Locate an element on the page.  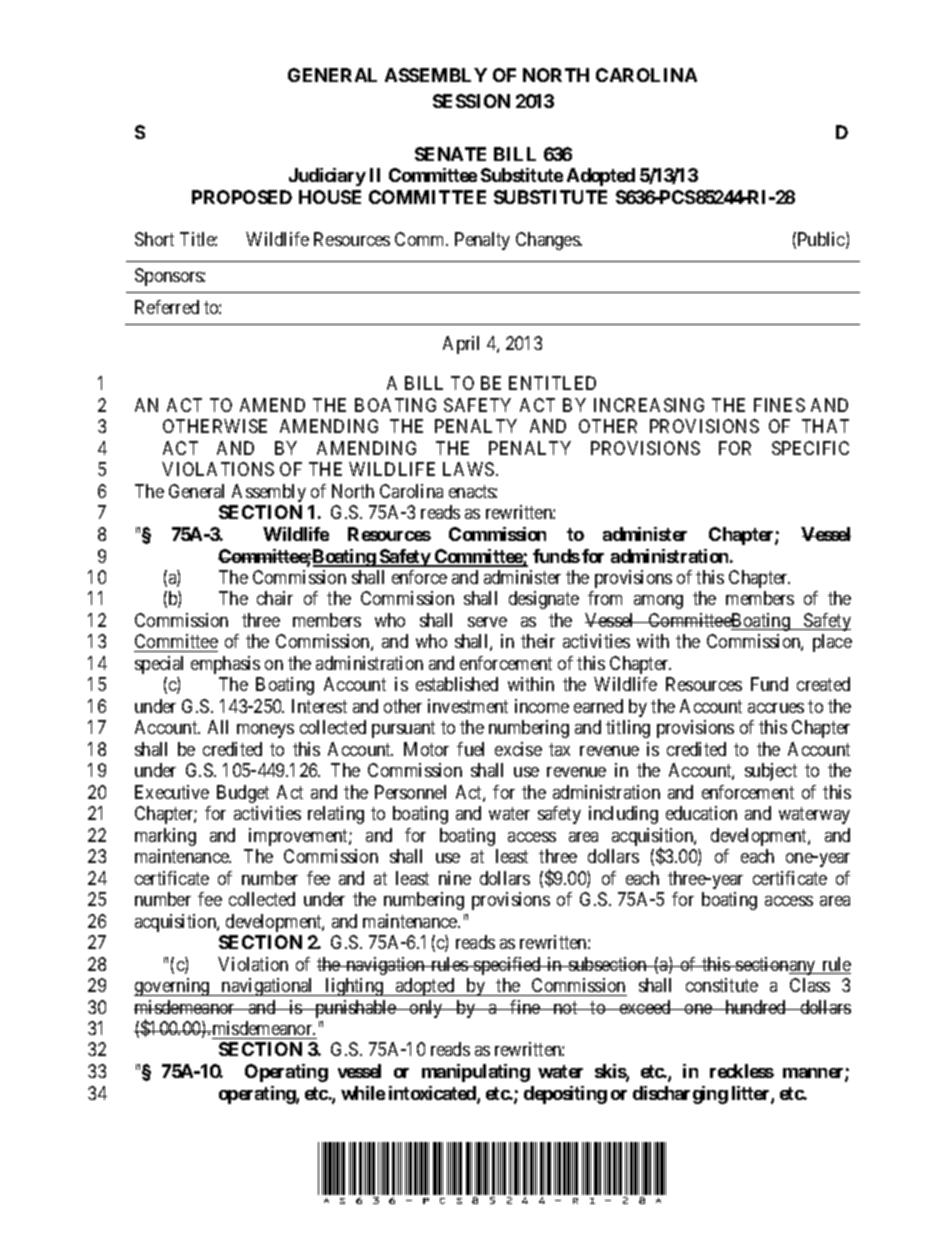
Referred is located at coordinates (167, 307).
